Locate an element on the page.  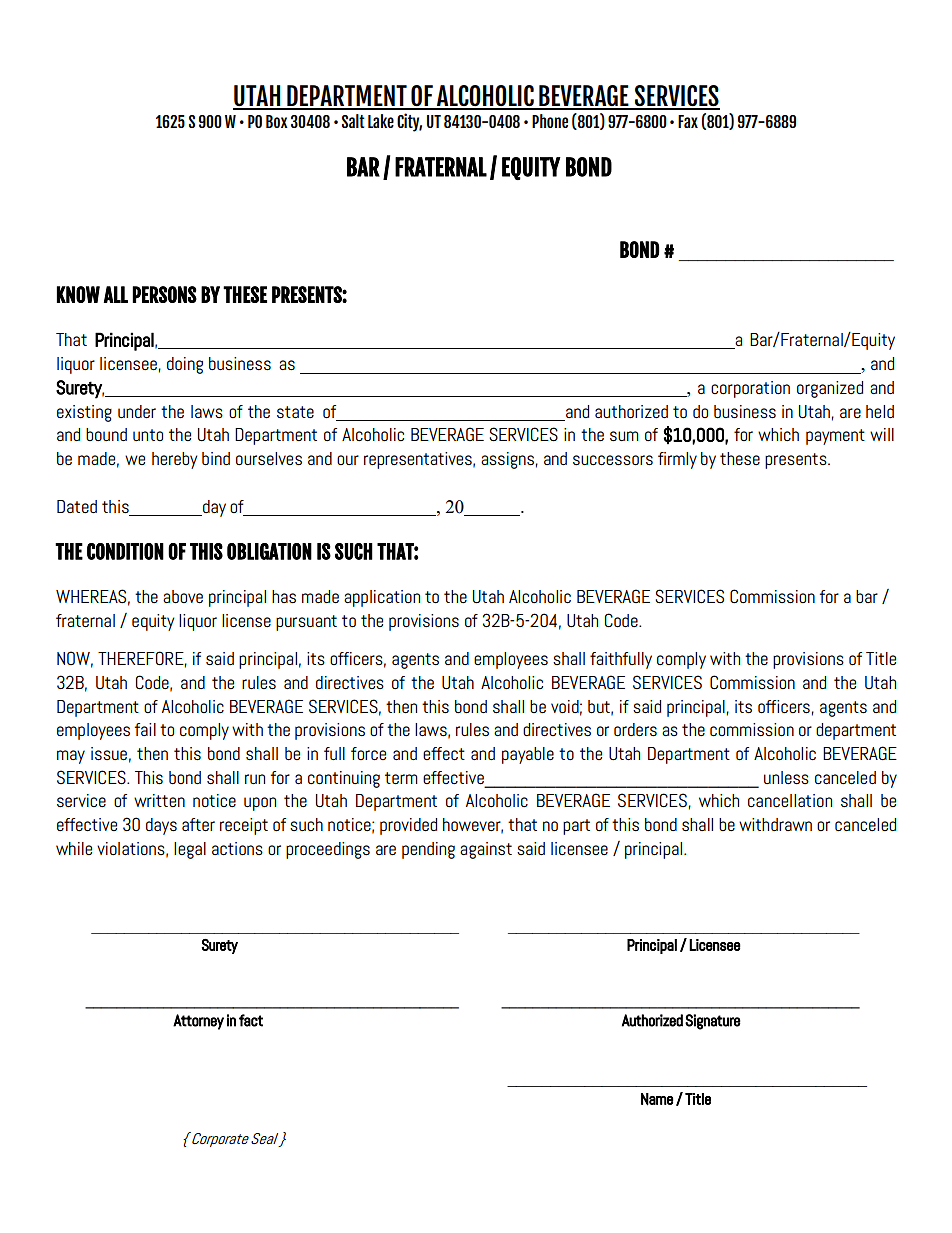
application is located at coordinates (382, 598).
